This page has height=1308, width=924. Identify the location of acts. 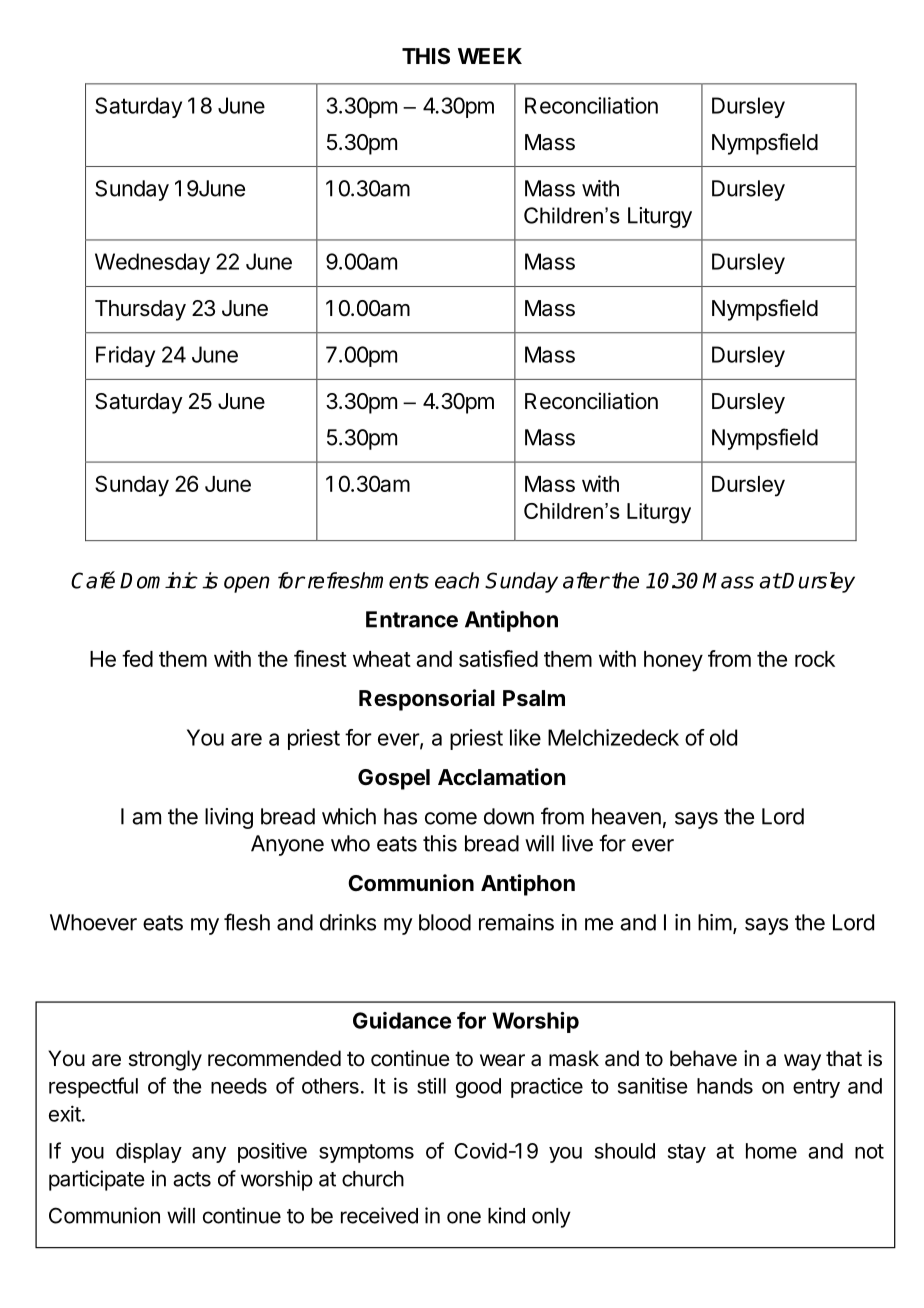
(192, 1179).
